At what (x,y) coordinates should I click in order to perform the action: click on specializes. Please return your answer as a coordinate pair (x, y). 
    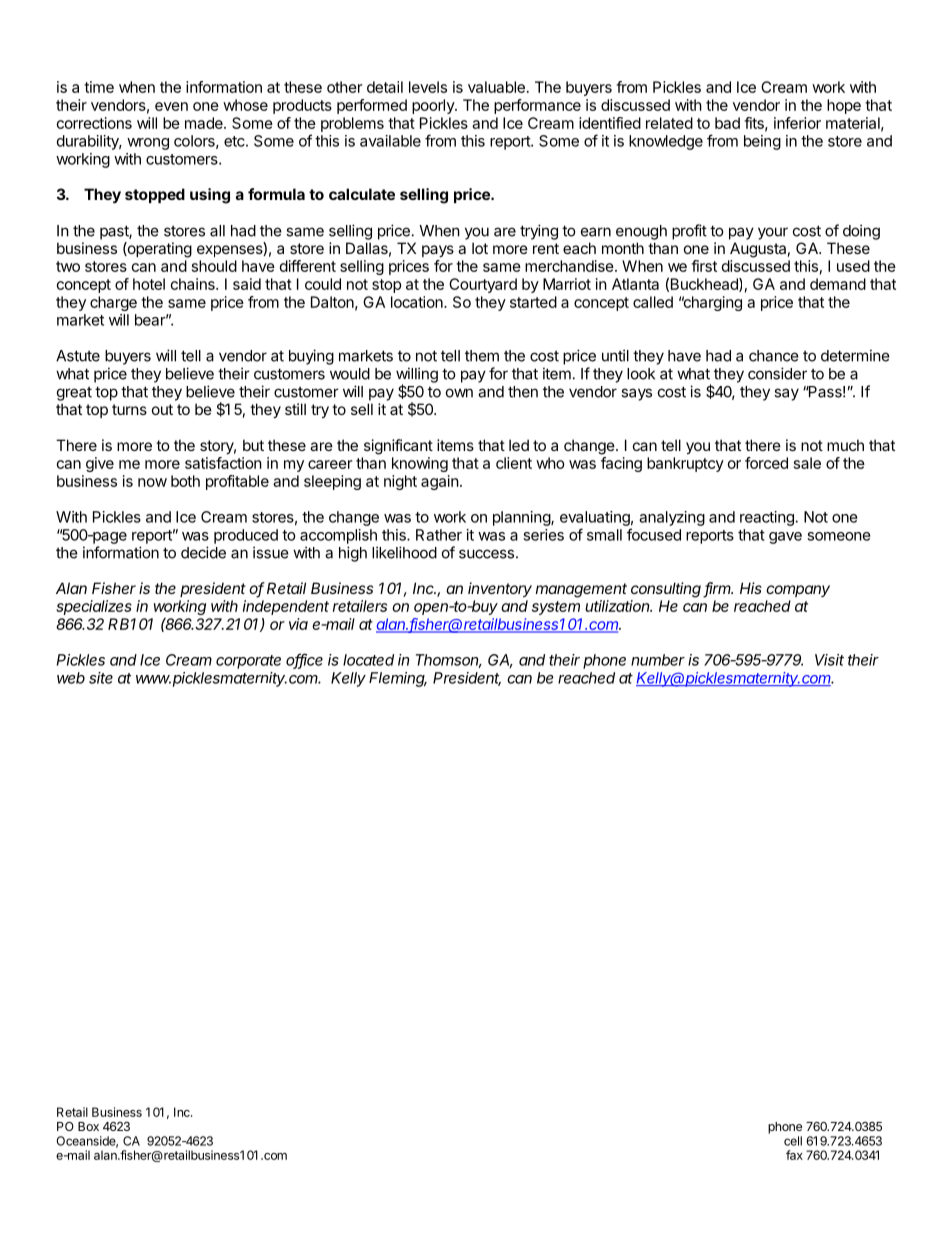
    Looking at the image, I should click on (94, 607).
